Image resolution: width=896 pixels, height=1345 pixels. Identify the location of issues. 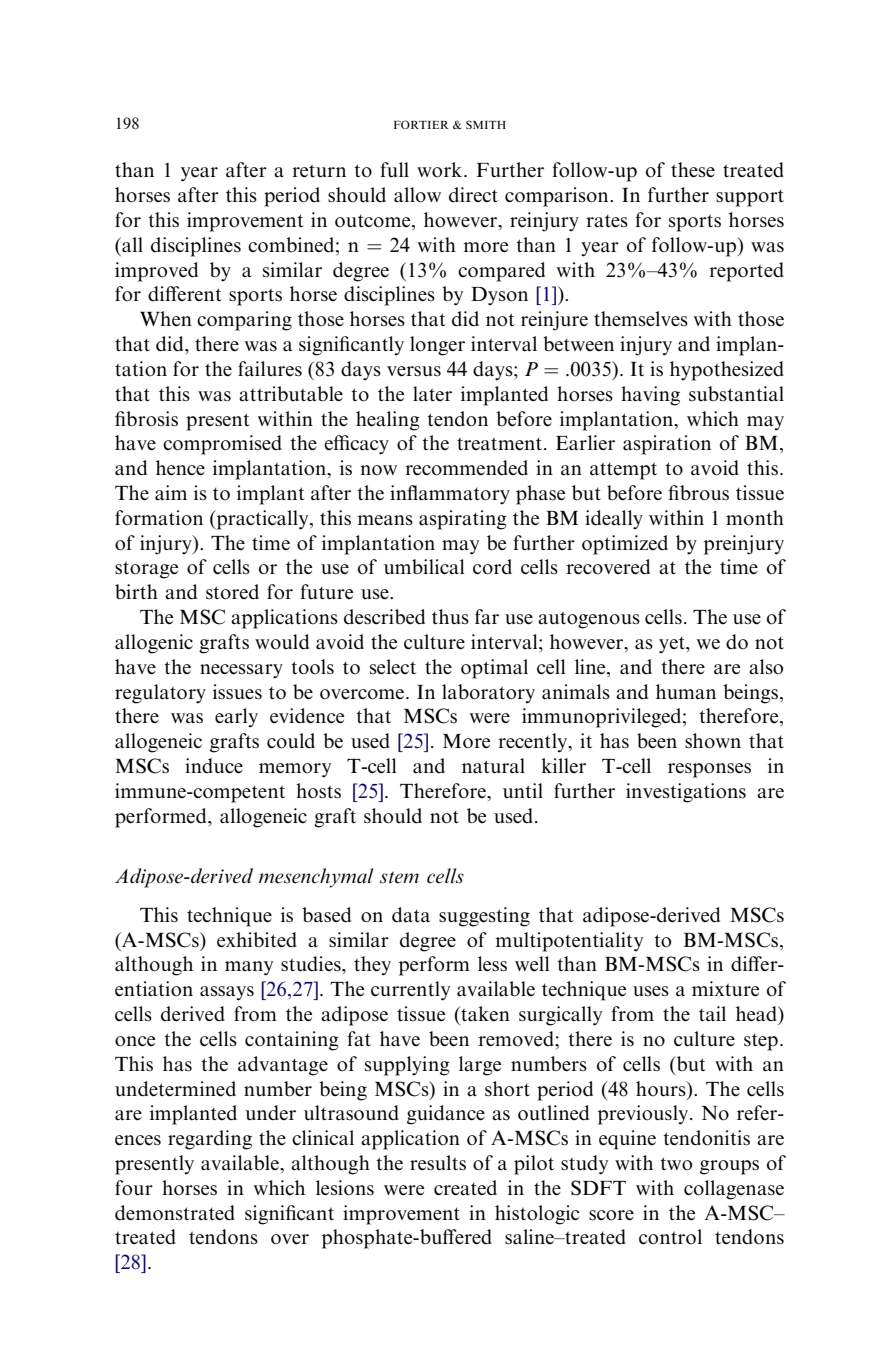
(237, 692).
